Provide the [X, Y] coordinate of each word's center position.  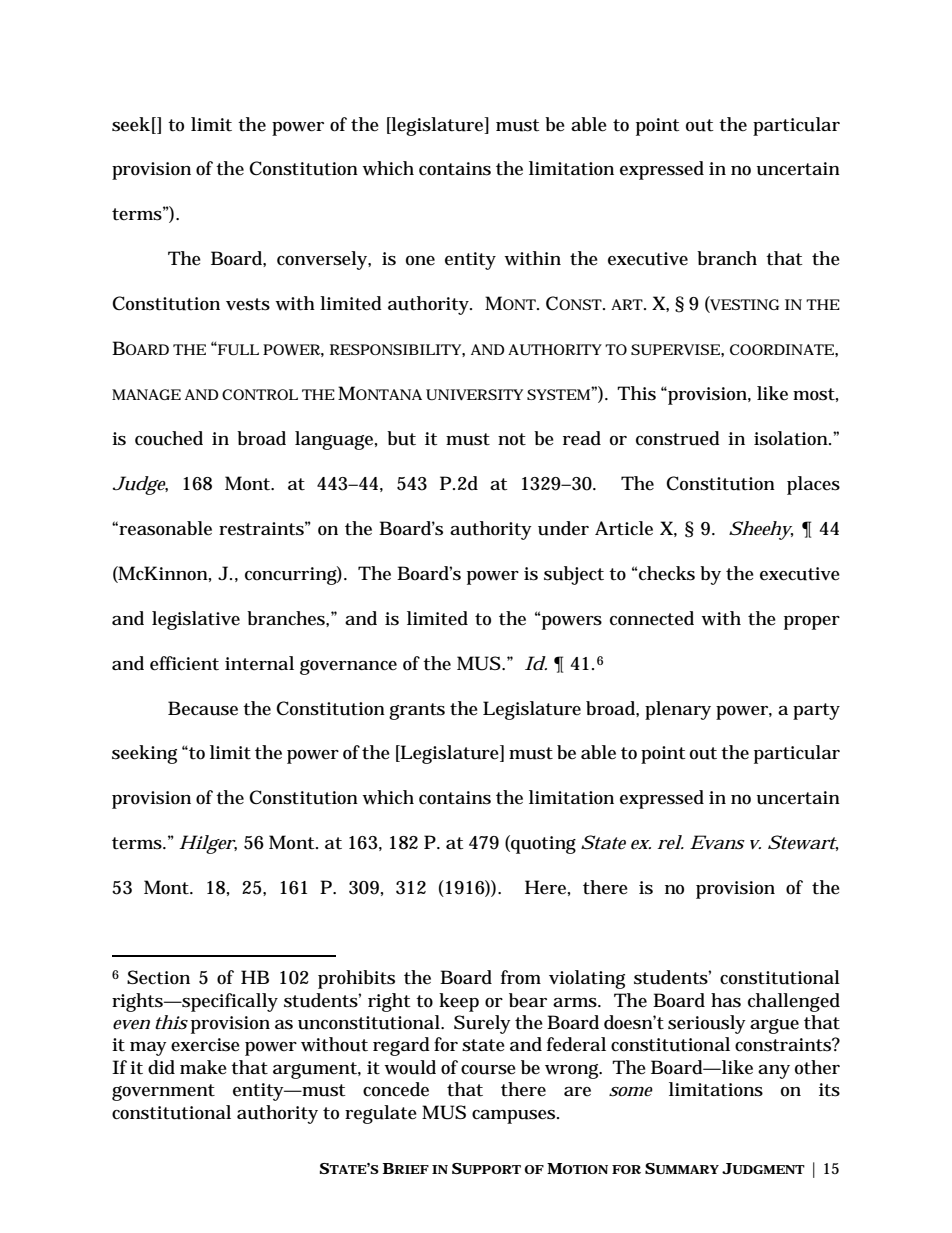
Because [203, 708]
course [488, 1070]
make [203, 1067]
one [420, 261]
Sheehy [761, 530]
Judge [140, 485]
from [521, 977]
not [512, 439]
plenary [678, 710]
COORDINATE [782, 349]
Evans [717, 842]
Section [158, 977]
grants [417, 711]
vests [248, 304]
